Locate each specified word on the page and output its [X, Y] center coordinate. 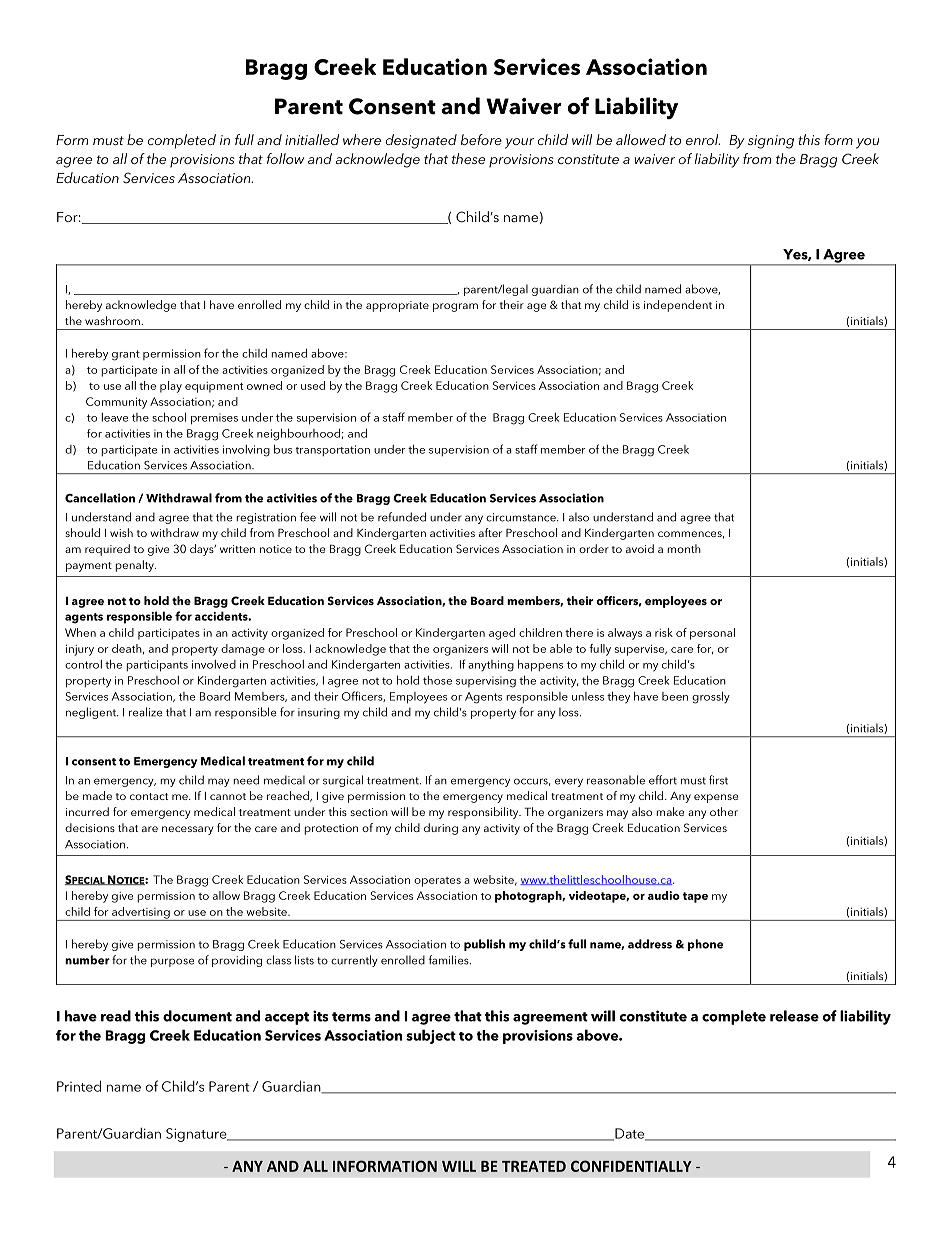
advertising [141, 914]
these [468, 158]
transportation [333, 450]
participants [157, 666]
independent [678, 306]
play [171, 387]
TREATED [534, 1166]
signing [771, 142]
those [437, 680]
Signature [197, 1135]
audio [664, 895]
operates [437, 882]
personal [712, 634]
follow [285, 158]
